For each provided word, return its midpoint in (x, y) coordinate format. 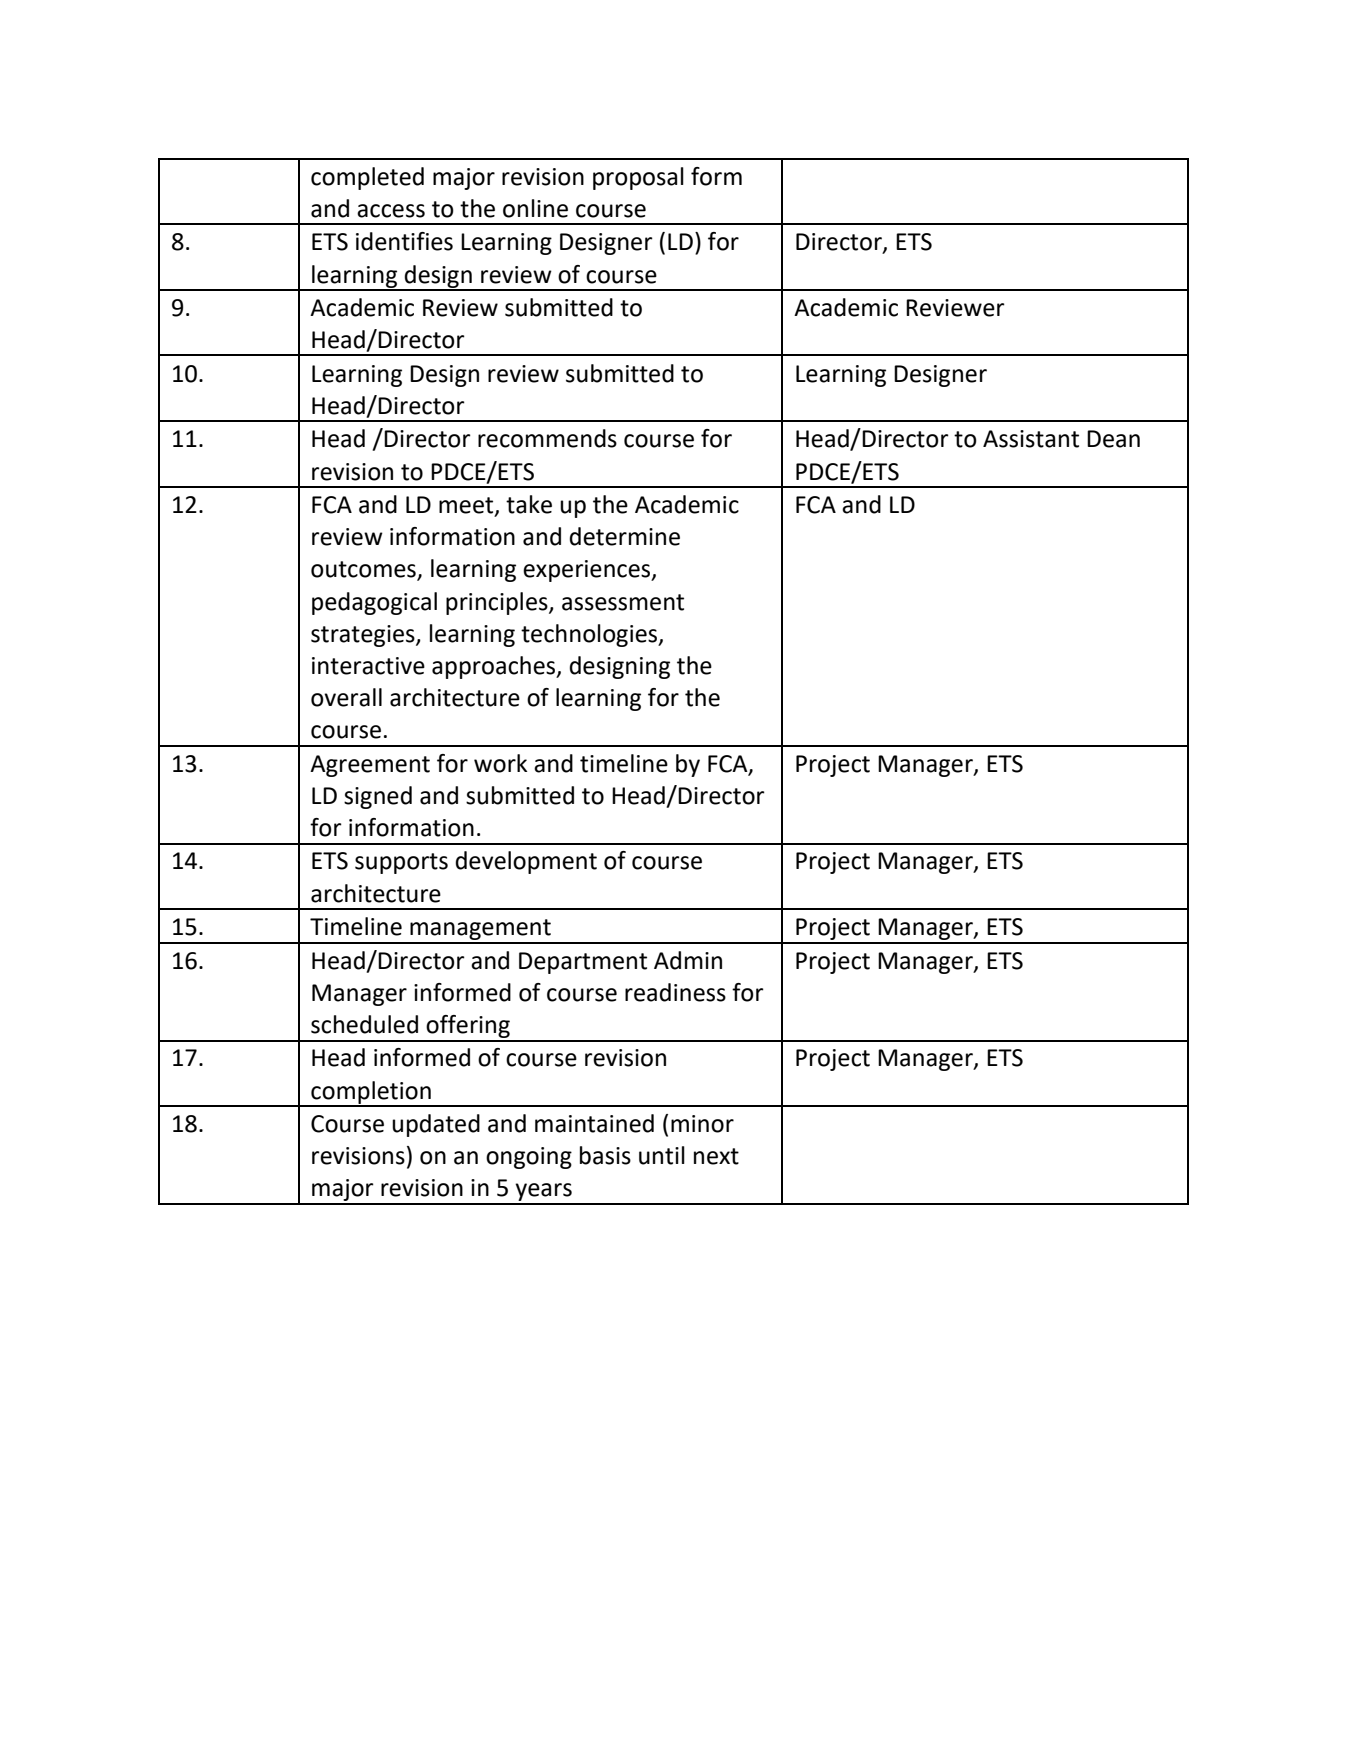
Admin (688, 960)
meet (467, 506)
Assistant (1031, 439)
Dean (1113, 439)
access (391, 211)
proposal (638, 178)
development (526, 862)
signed (378, 797)
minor (702, 1124)
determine (624, 536)
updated (436, 1125)
